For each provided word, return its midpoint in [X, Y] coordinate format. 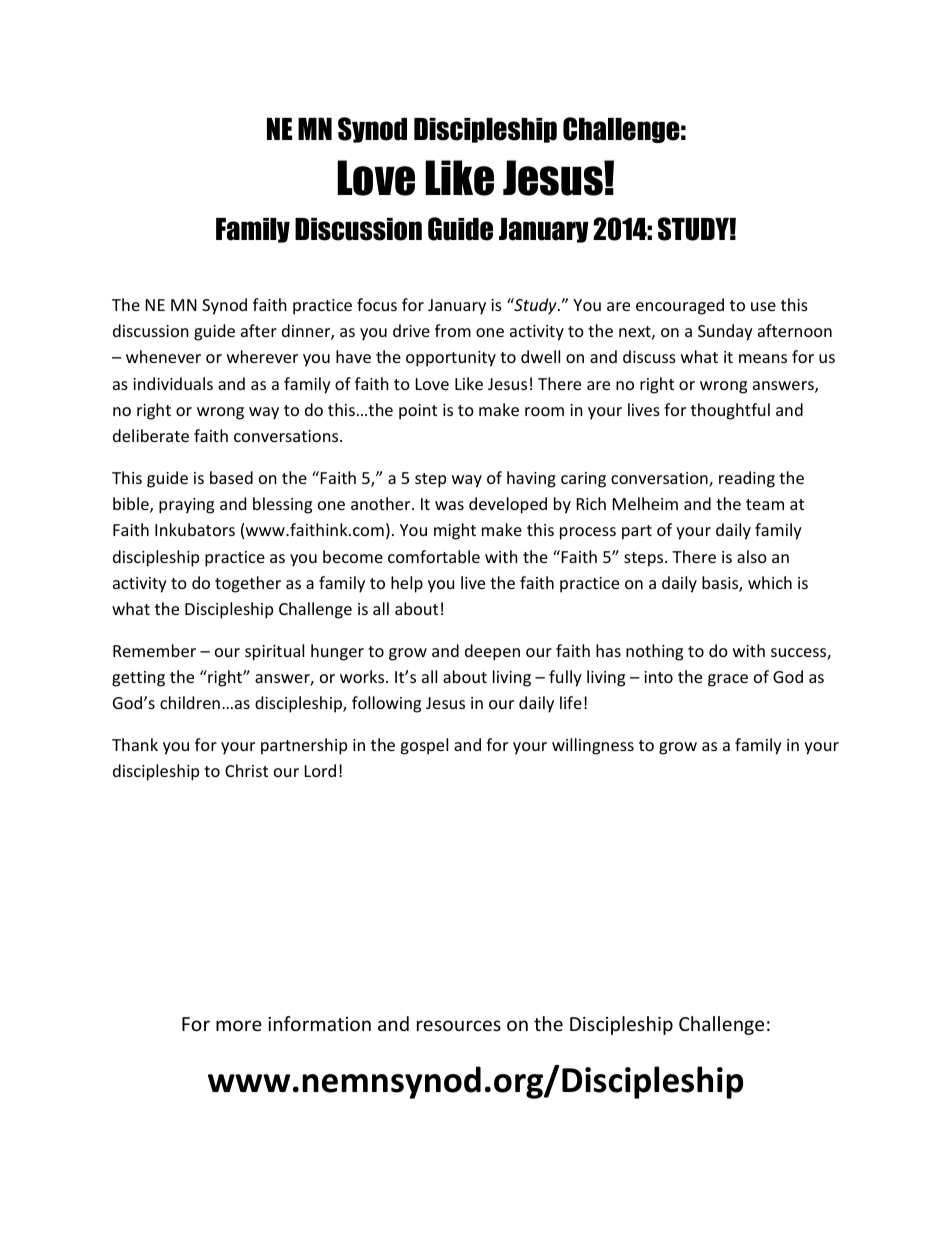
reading [747, 479]
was [449, 505]
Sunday [725, 332]
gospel [424, 746]
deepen [492, 652]
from [453, 330]
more [239, 1025]
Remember [154, 650]
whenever [163, 356]
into [658, 677]
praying [186, 506]
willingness [593, 746]
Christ [246, 770]
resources [459, 1025]
